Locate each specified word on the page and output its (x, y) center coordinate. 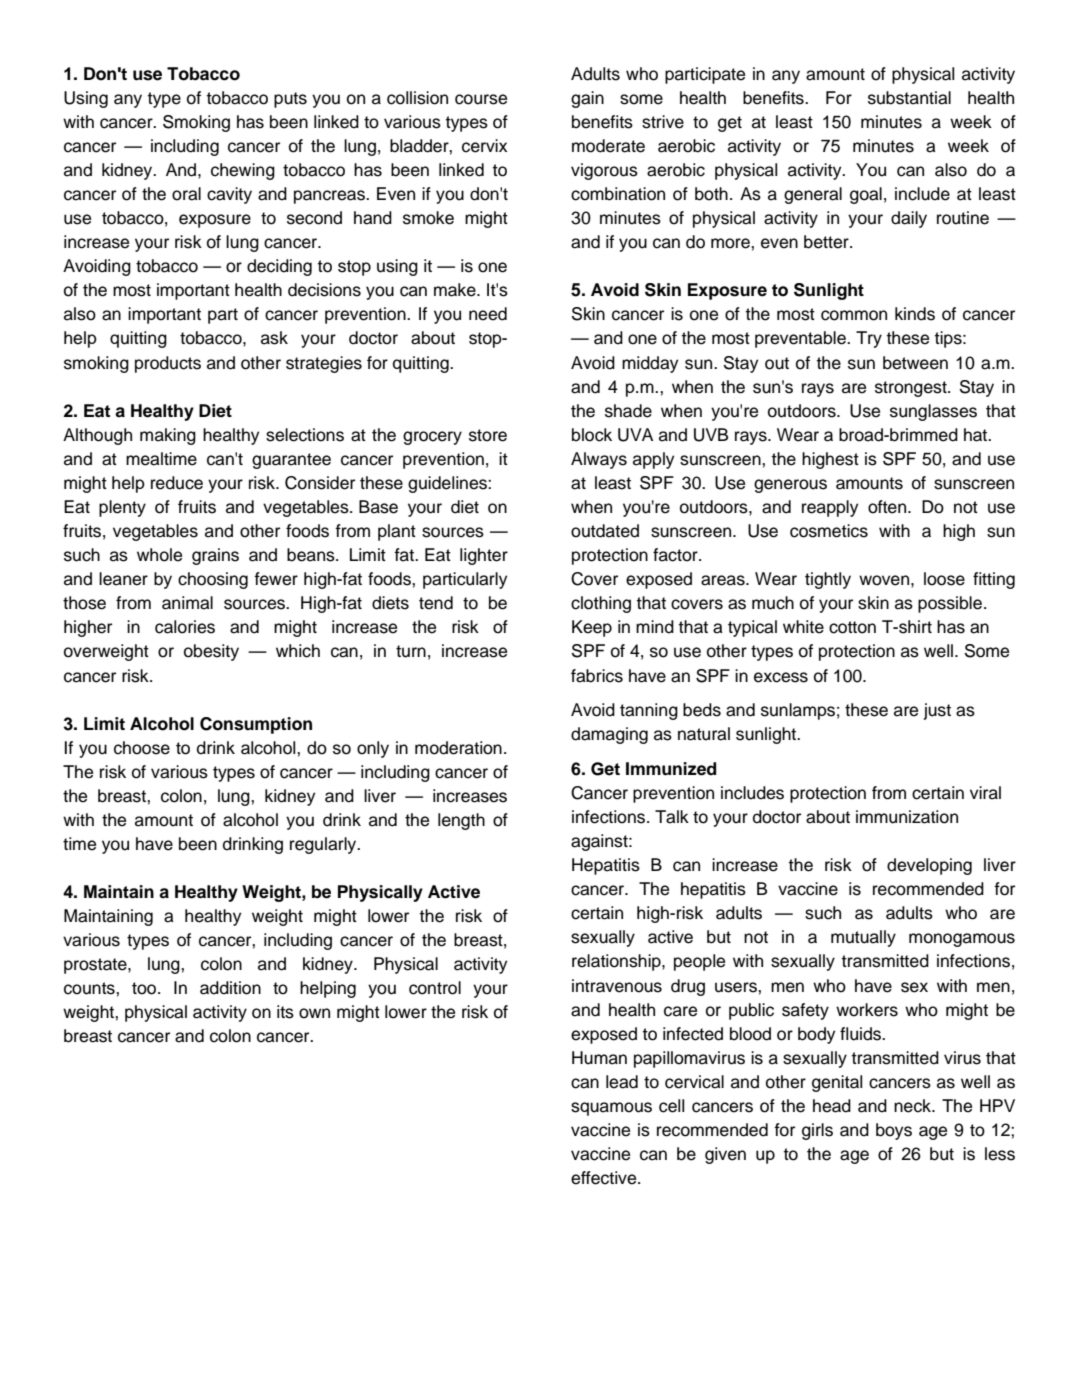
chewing (243, 171)
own (314, 1013)
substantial (909, 98)
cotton (852, 627)
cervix (484, 146)
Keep (592, 628)
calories (185, 627)
